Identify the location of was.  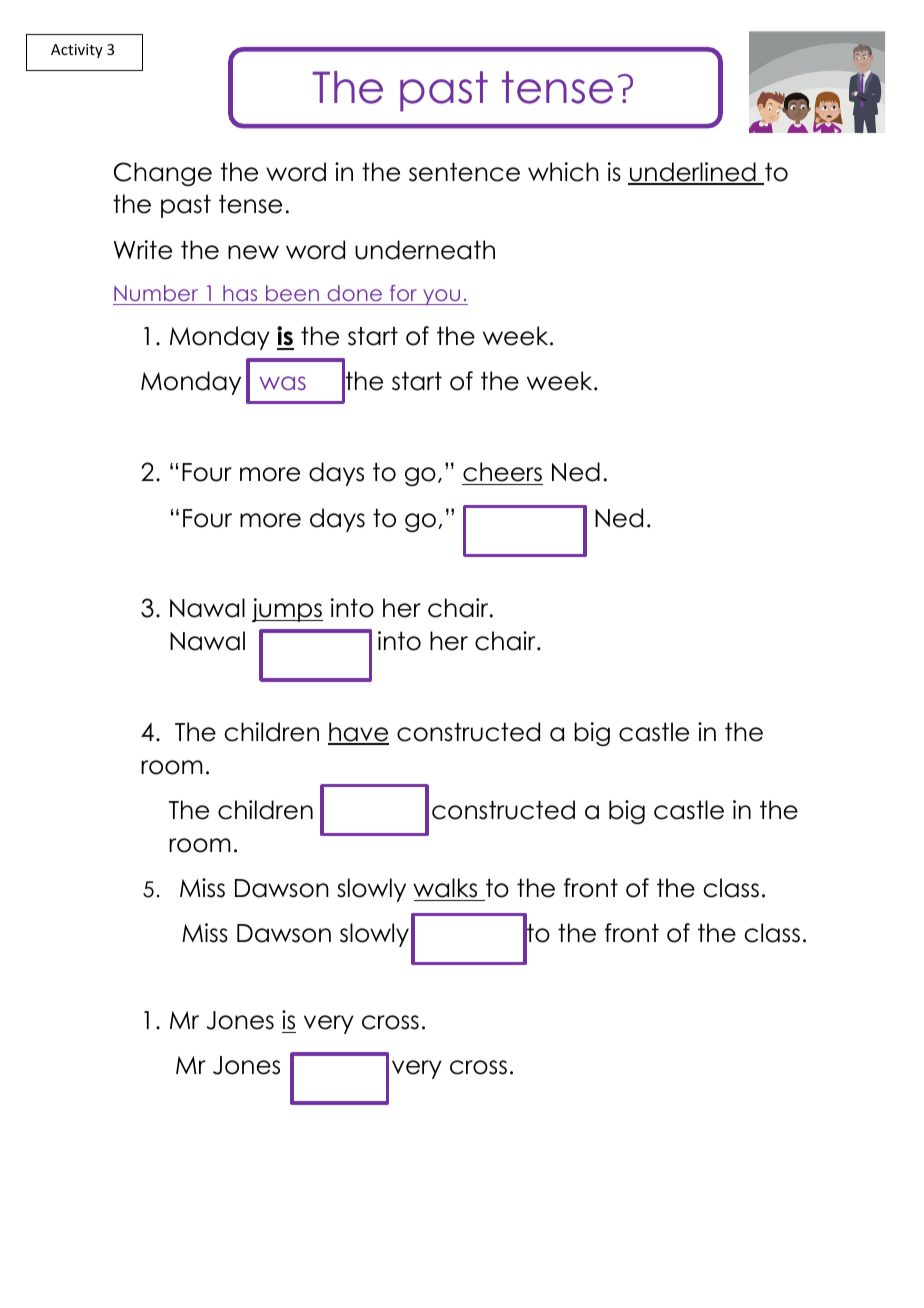
(283, 383).
